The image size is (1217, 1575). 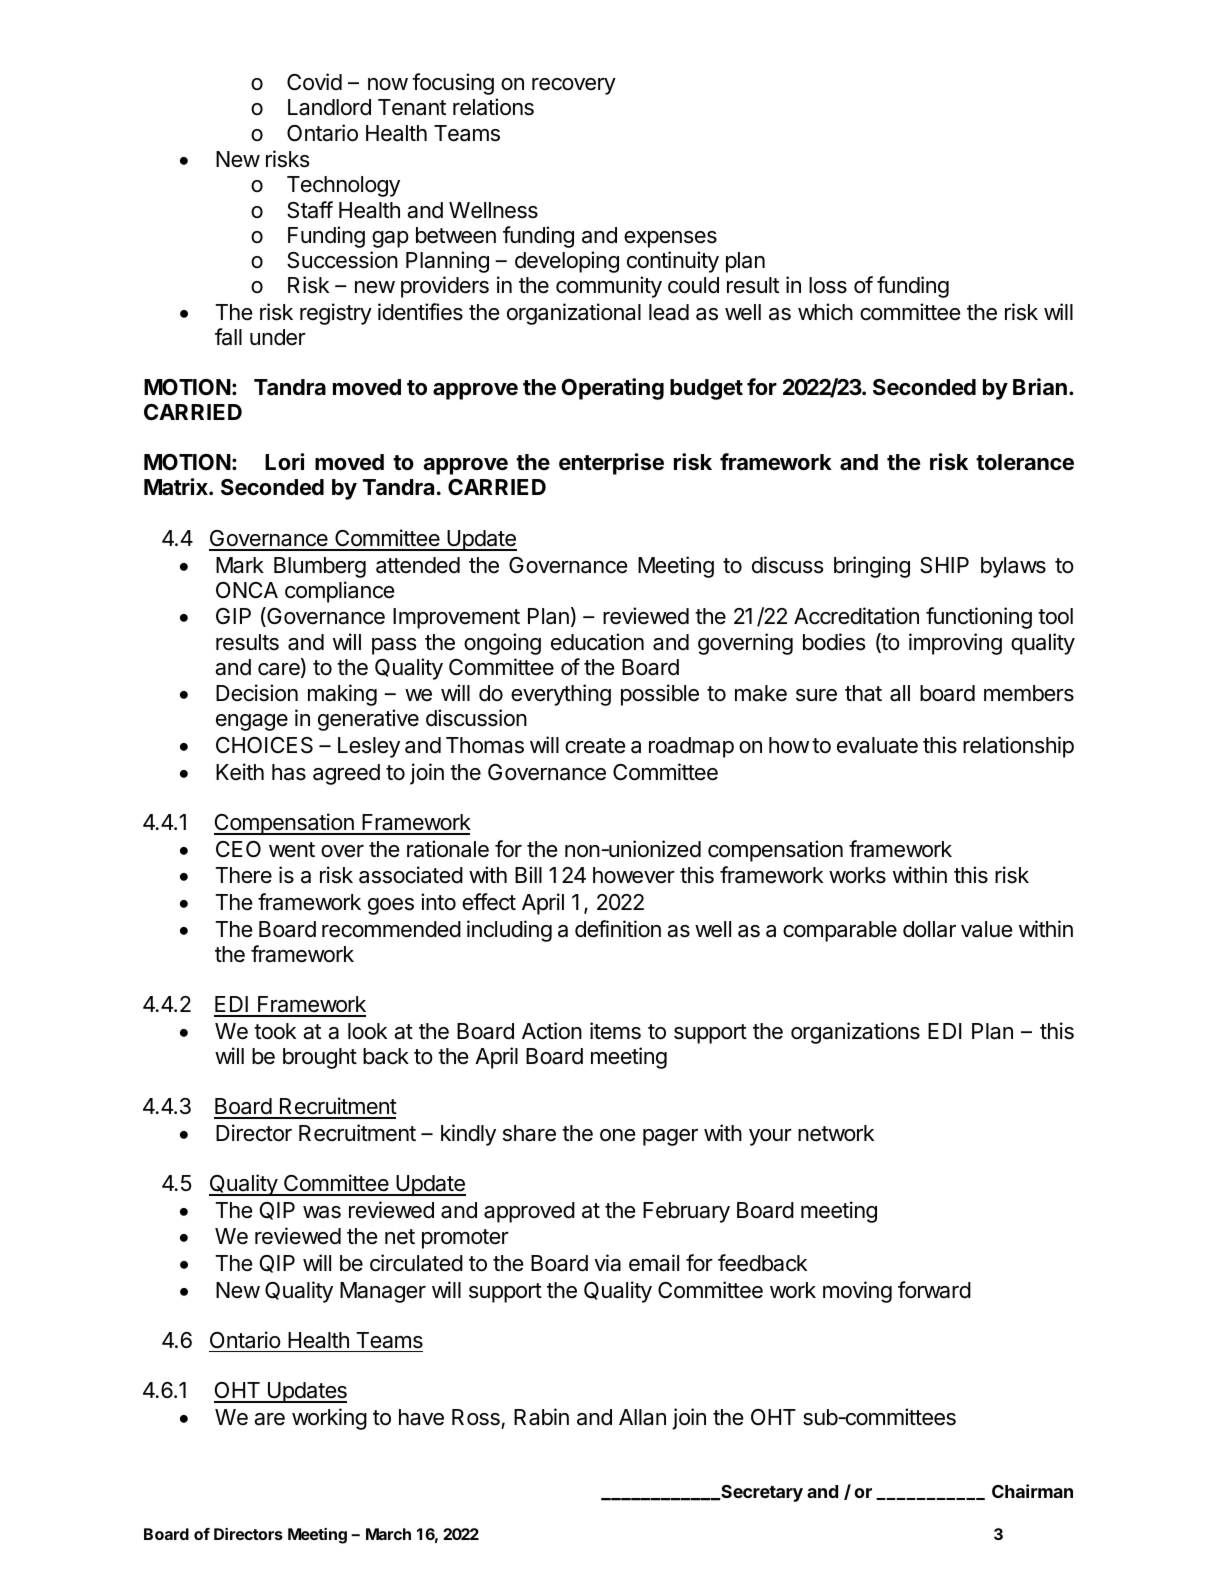 What do you see at coordinates (642, 1417) in the screenshot?
I see `Allan` at bounding box center [642, 1417].
